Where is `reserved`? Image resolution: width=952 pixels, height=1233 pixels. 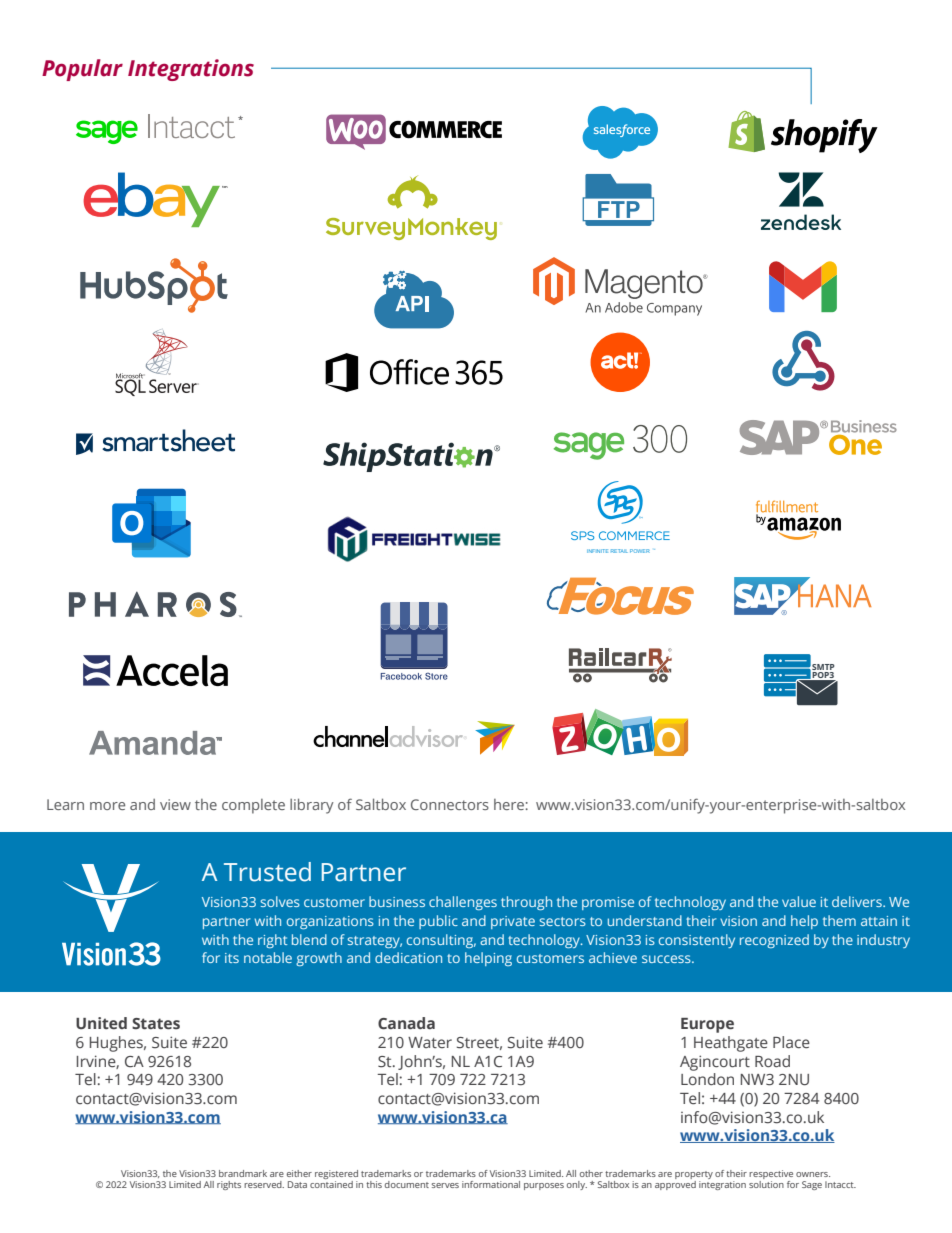 reserved is located at coordinates (264, 1184).
